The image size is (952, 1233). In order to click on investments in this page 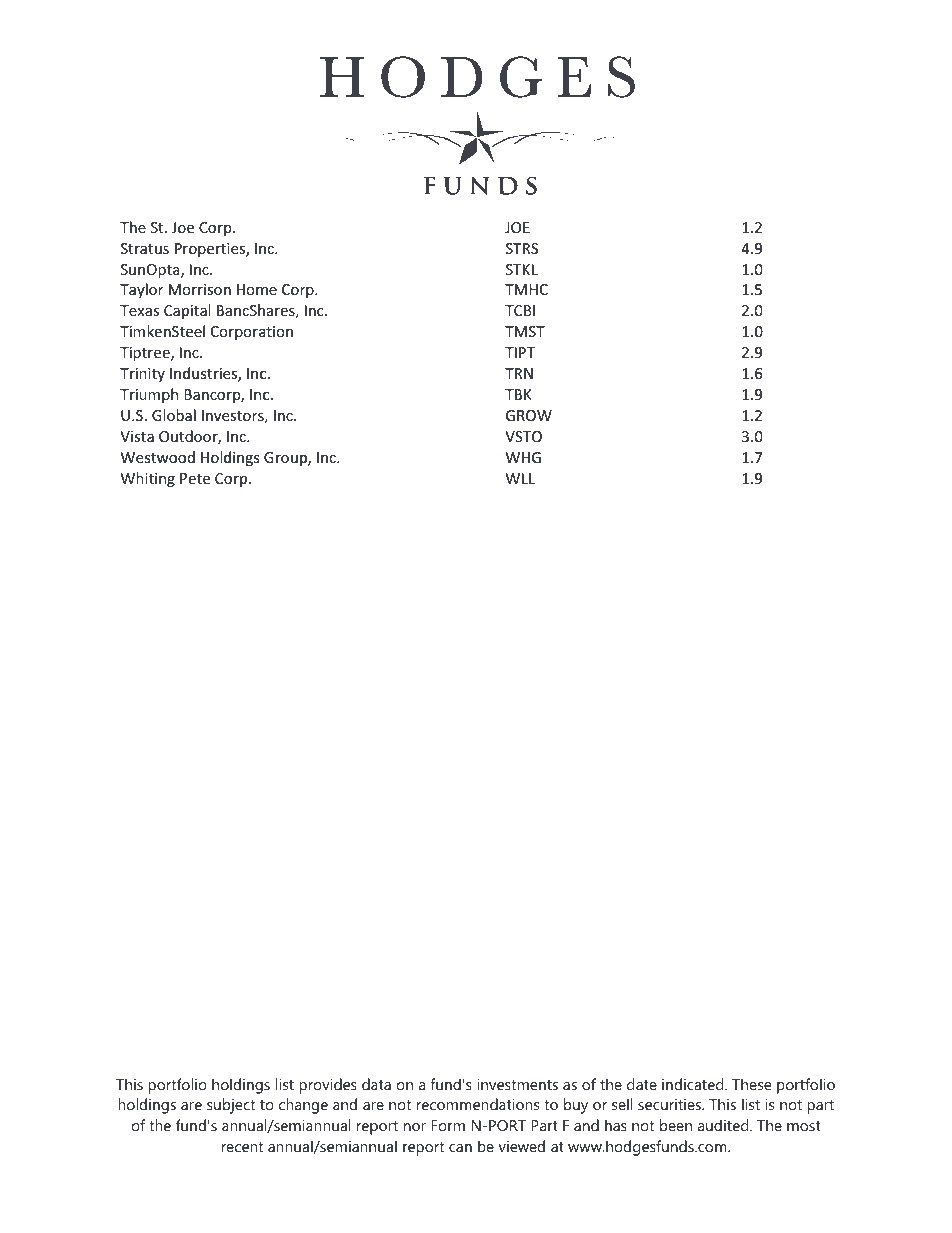, I will do `click(517, 1084)`.
